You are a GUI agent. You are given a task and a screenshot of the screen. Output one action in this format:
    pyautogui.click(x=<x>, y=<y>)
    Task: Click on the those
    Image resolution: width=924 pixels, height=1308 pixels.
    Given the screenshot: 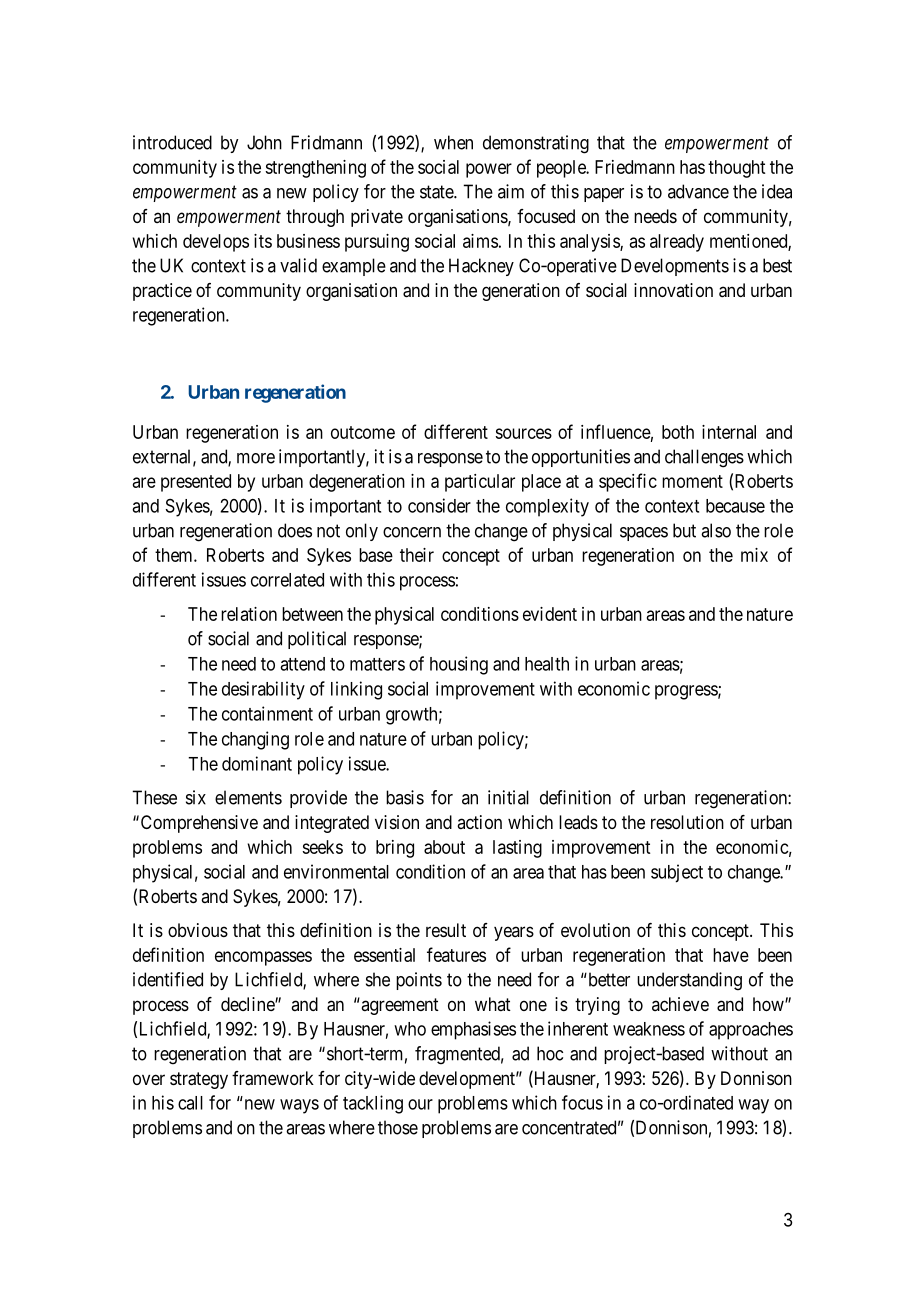 What is the action you would take?
    pyautogui.click(x=398, y=1127)
